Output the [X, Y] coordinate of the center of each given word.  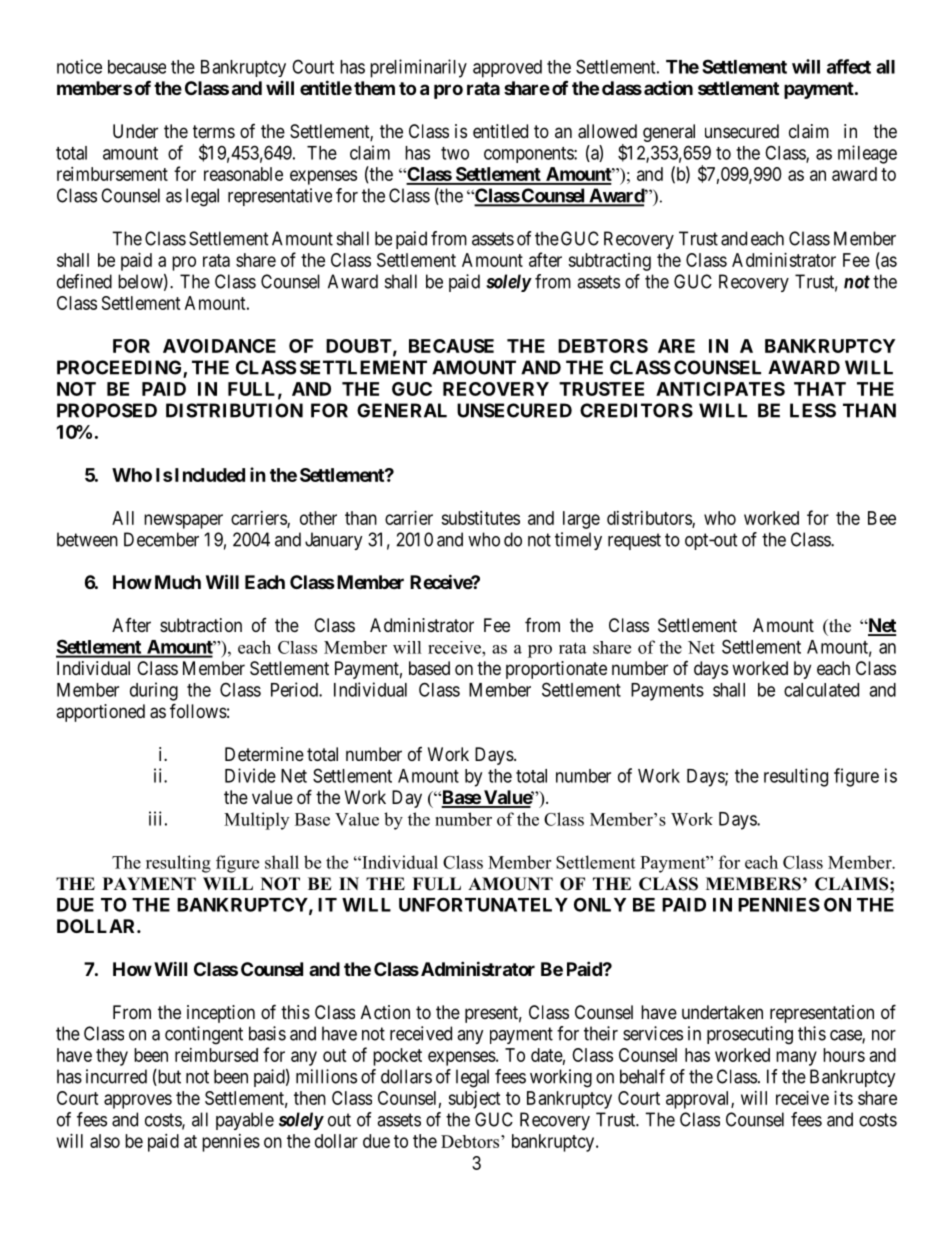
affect [849, 66]
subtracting [609, 262]
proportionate [556, 670]
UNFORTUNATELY [483, 904]
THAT [820, 389]
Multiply [256, 821]
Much [178, 582]
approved [507, 69]
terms [214, 131]
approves [138, 1101]
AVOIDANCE [219, 346]
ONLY [600, 904]
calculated [821, 690]
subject [474, 1100]
